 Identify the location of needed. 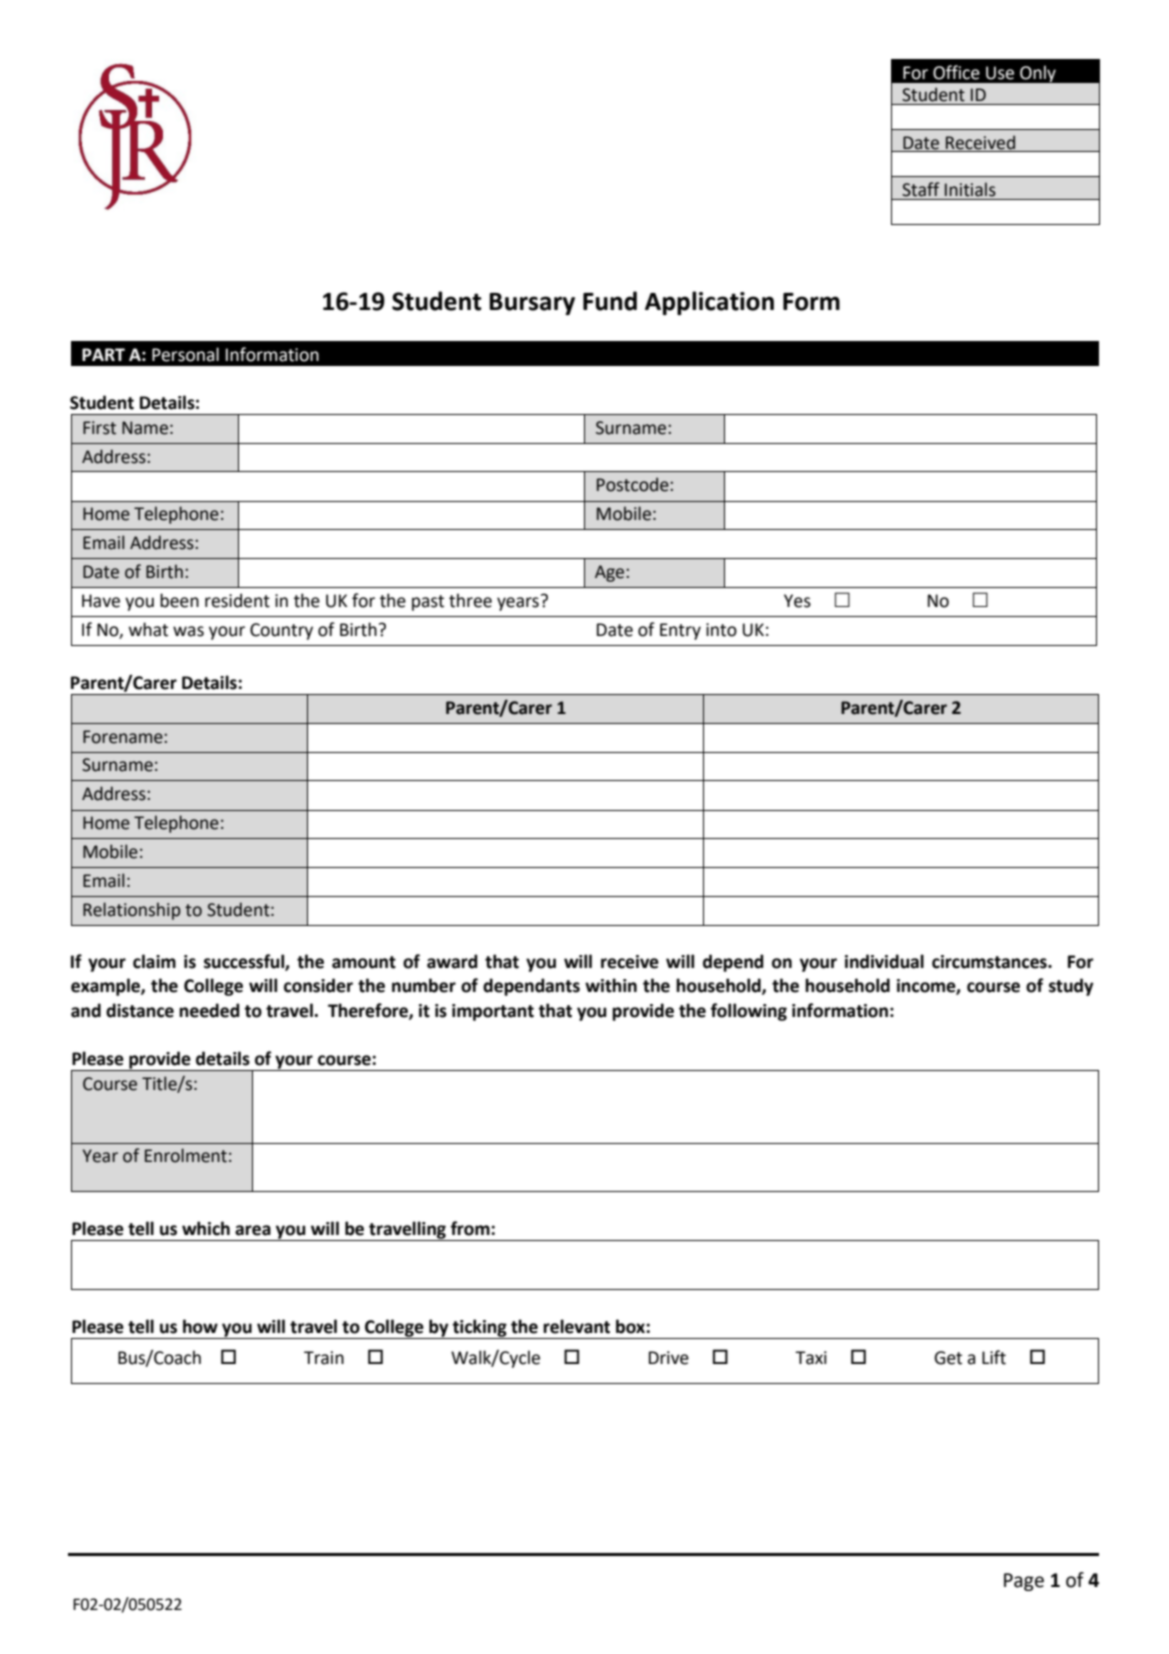
(209, 1010).
